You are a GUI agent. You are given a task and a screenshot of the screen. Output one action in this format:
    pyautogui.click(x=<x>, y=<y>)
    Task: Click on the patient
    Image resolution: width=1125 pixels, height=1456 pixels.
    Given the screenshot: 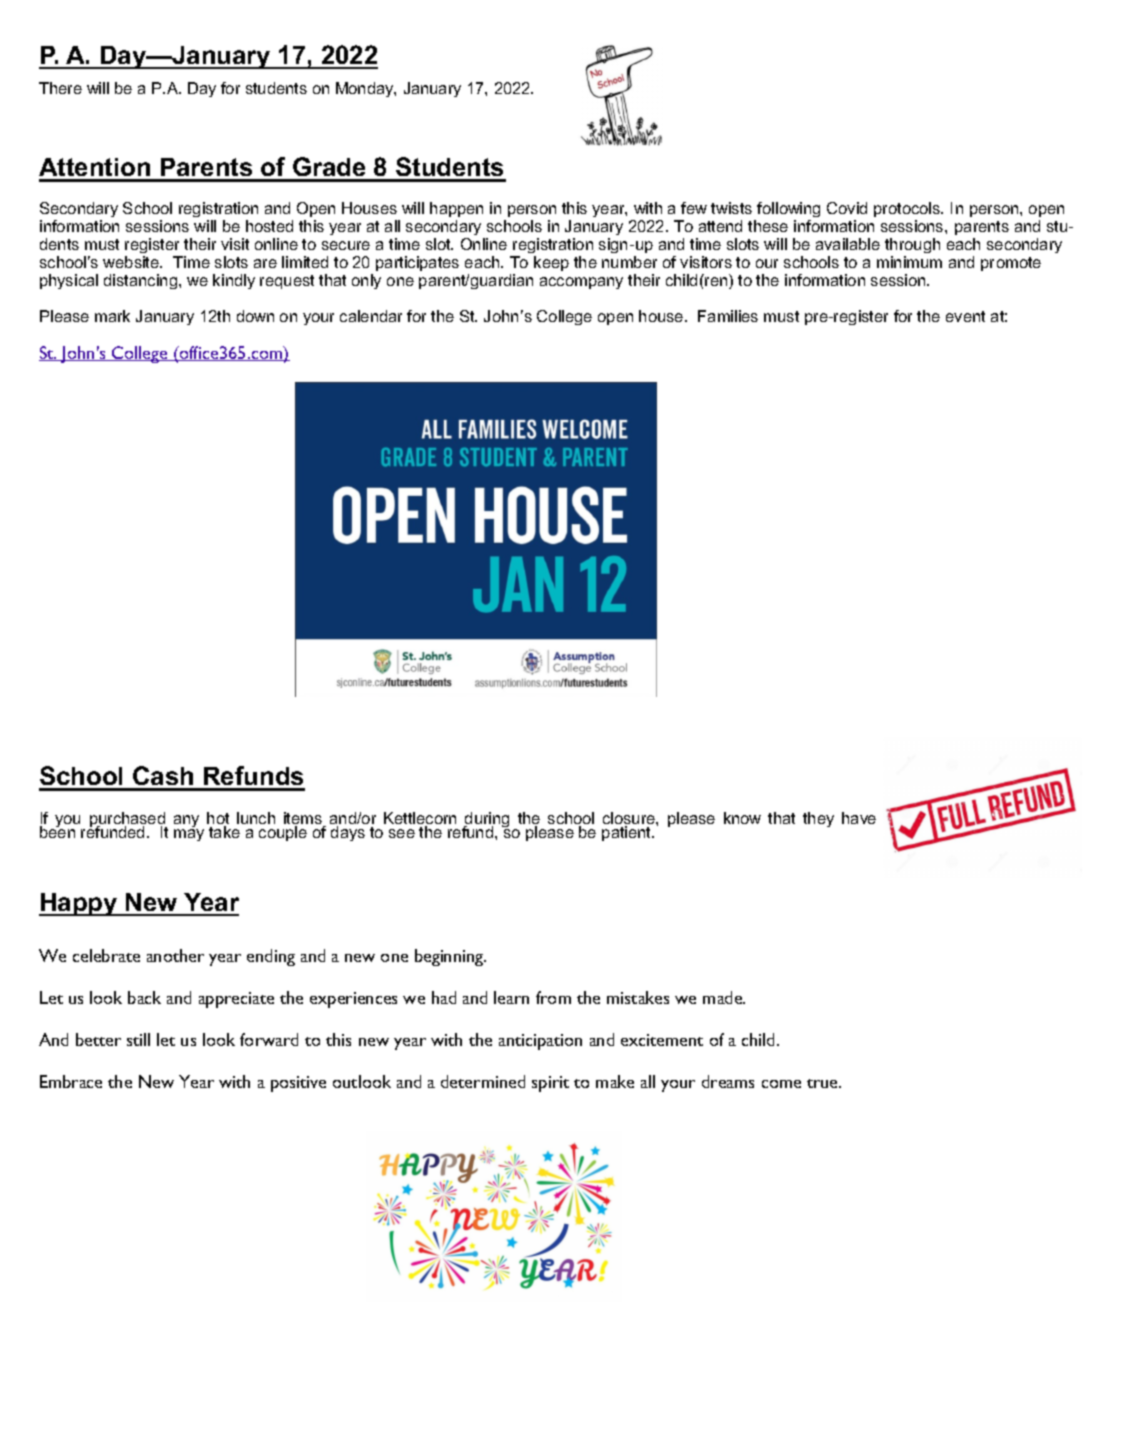 What is the action you would take?
    pyautogui.click(x=628, y=833)
